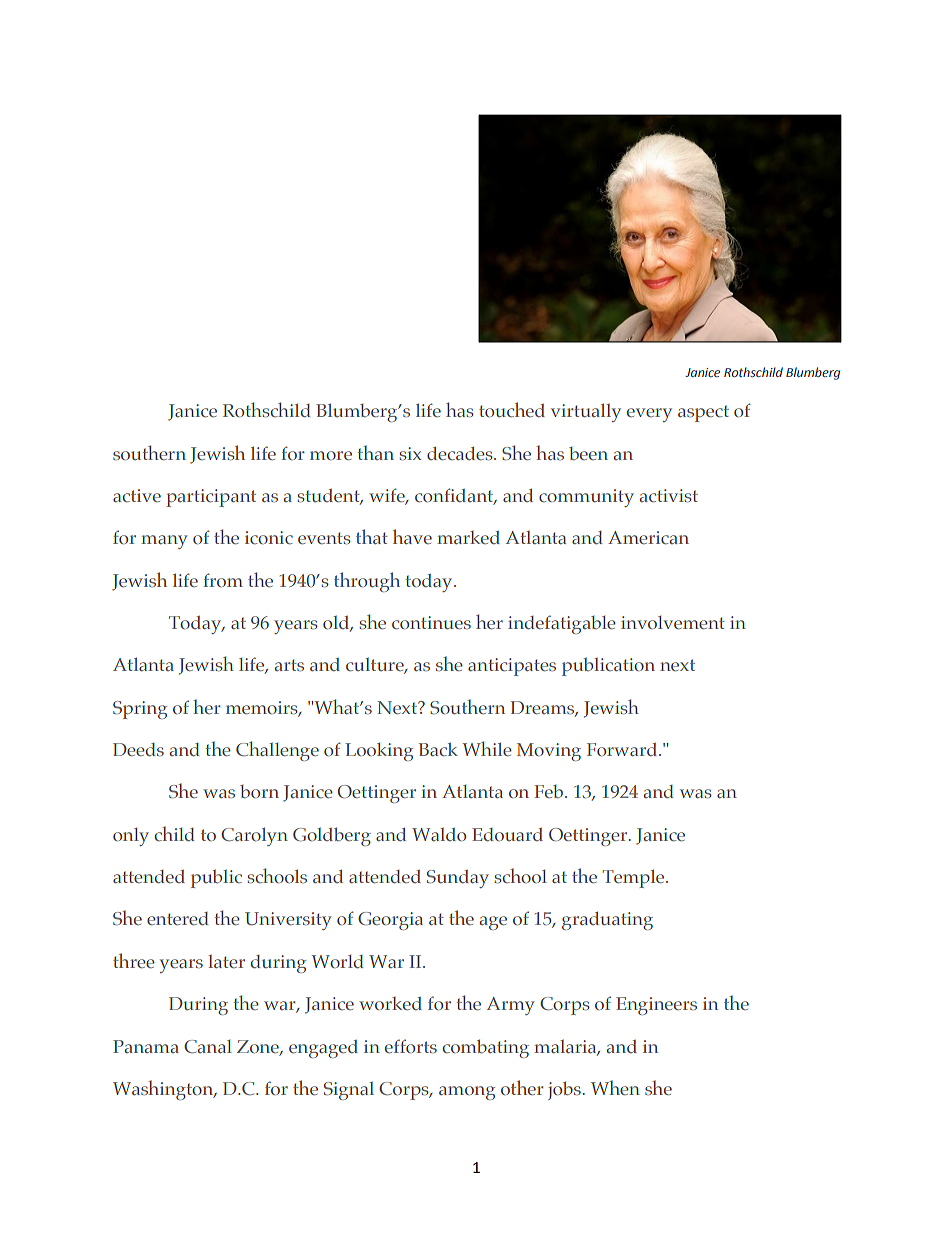 The height and width of the screenshot is (1233, 952). Describe the element at coordinates (439, 834) in the screenshot. I see `Waldo` at that location.
